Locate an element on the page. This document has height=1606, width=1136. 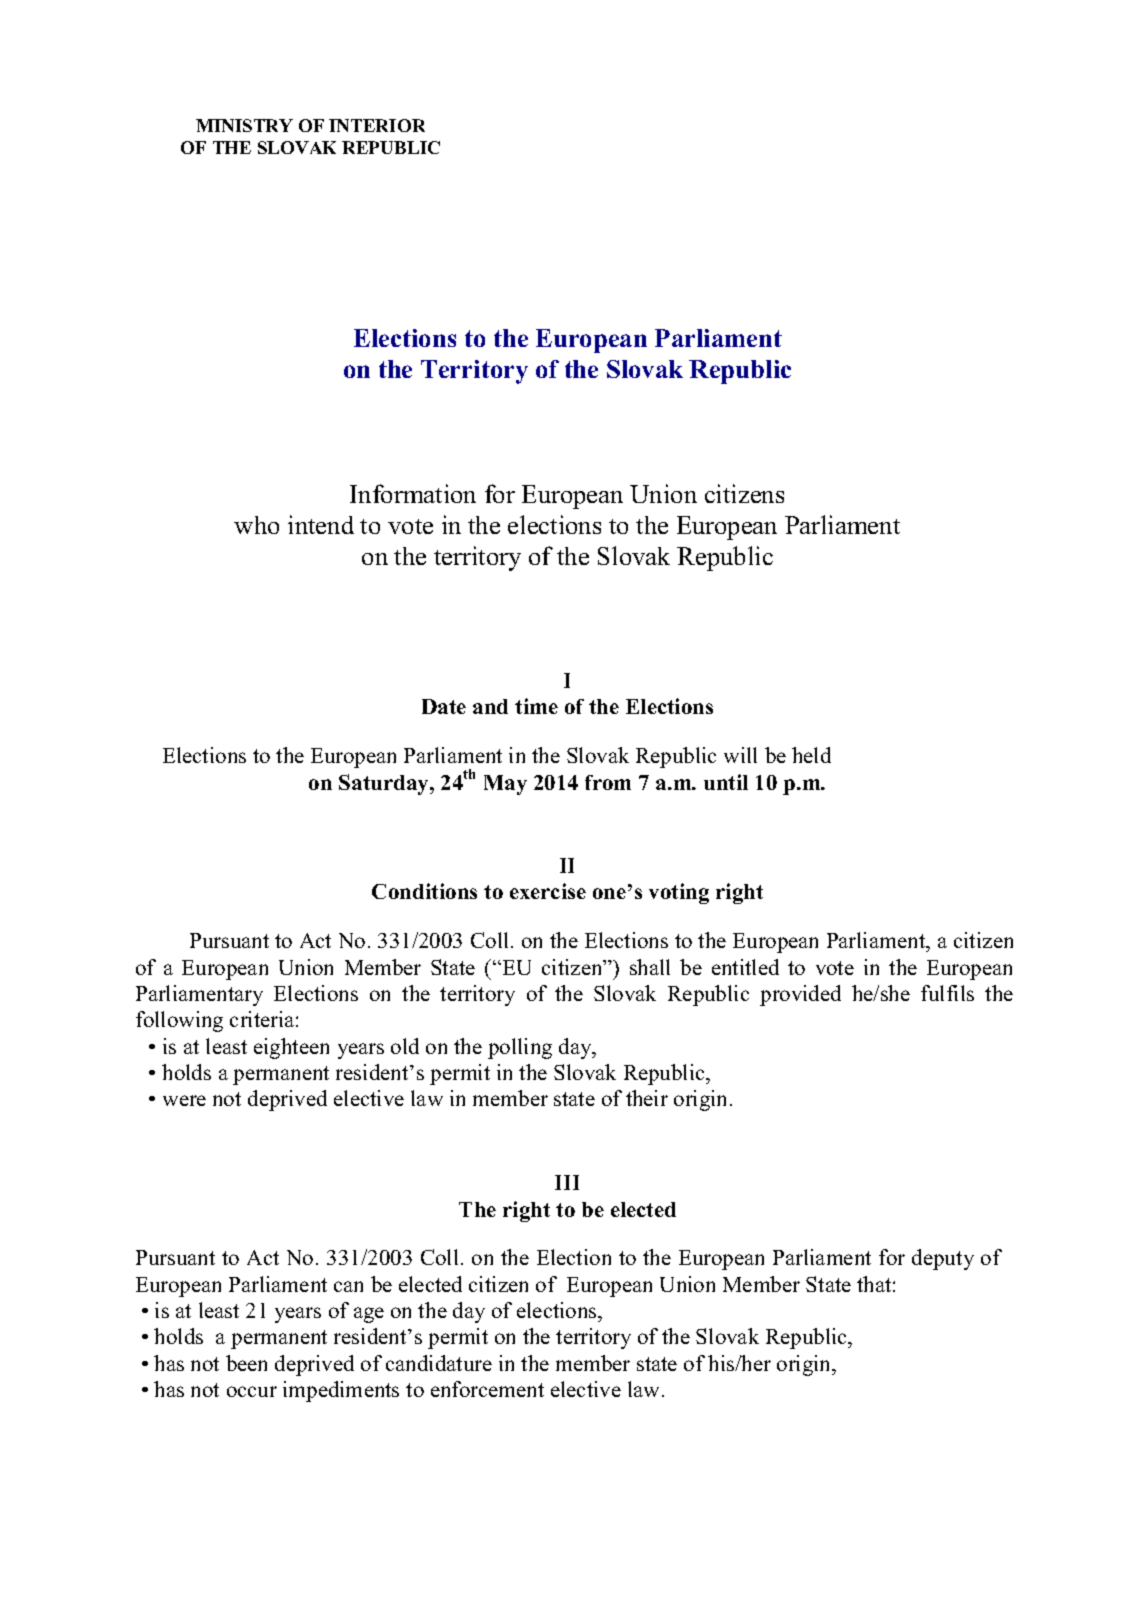
time is located at coordinates (536, 706).
